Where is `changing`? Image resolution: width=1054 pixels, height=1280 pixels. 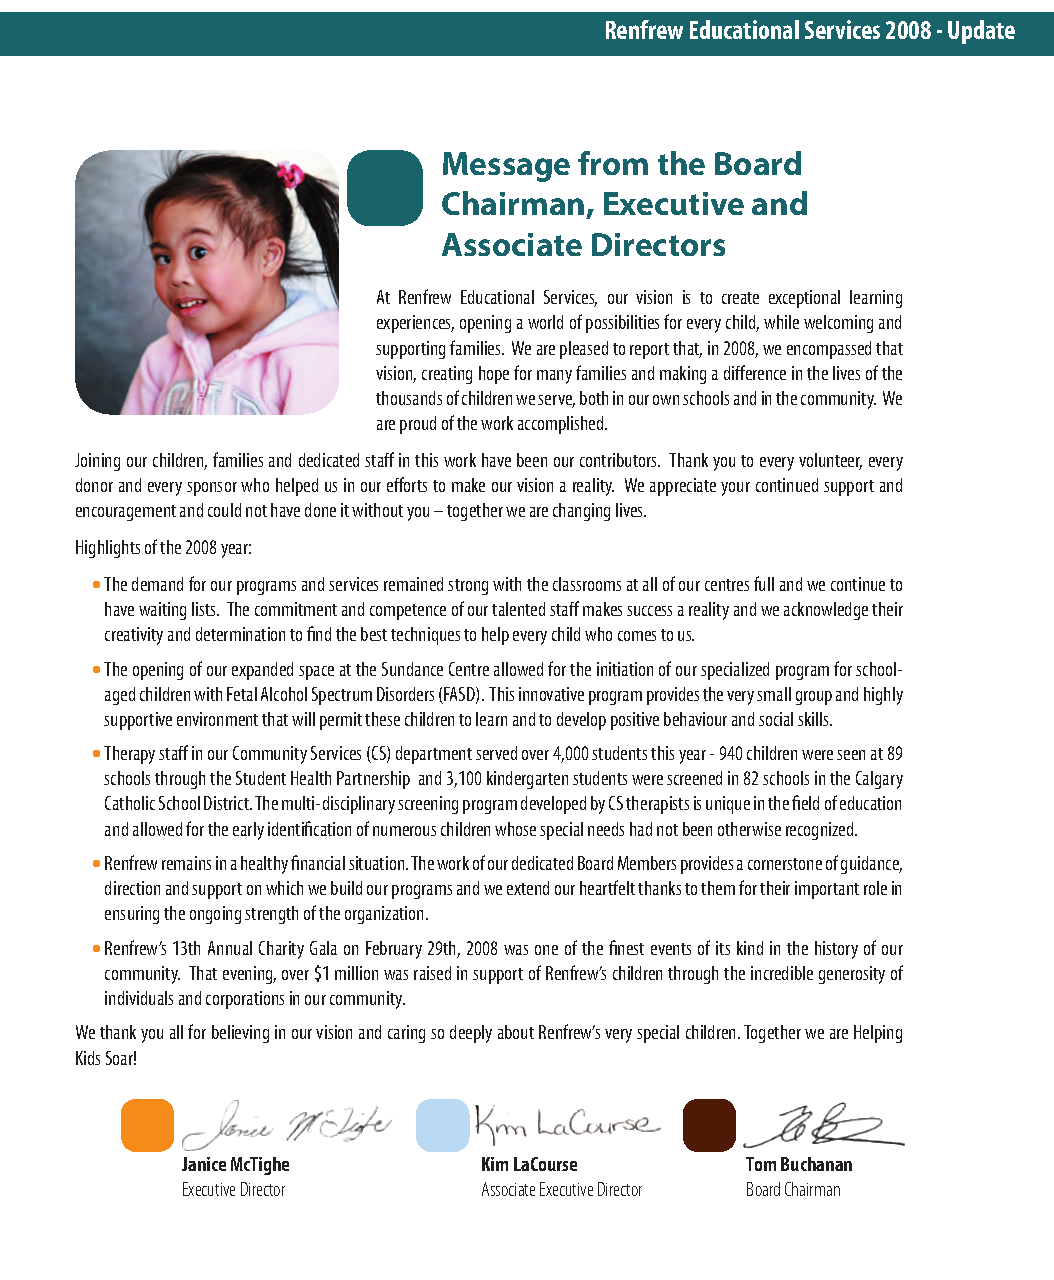 changing is located at coordinates (581, 512).
